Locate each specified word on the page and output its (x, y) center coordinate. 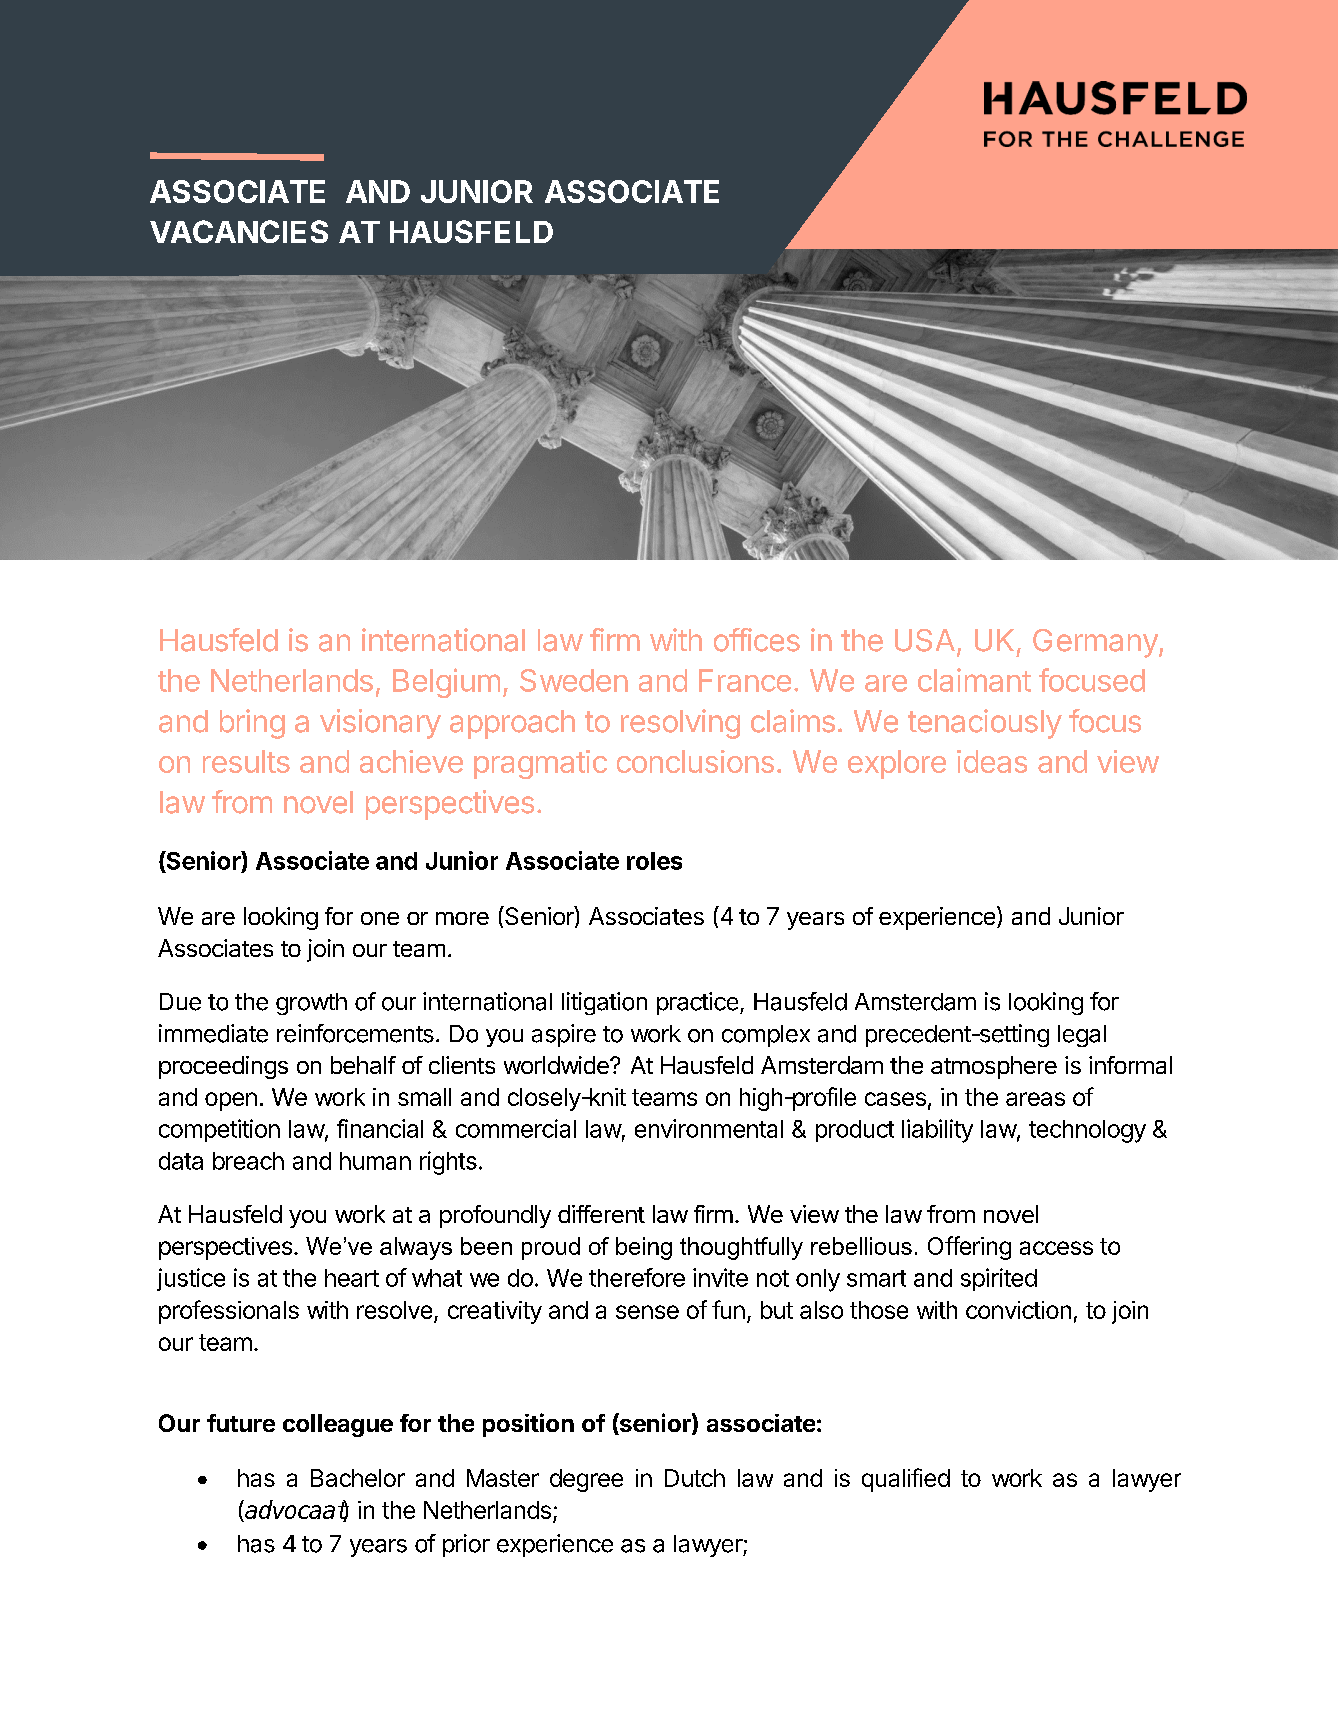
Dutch (695, 1478)
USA (925, 640)
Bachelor (358, 1478)
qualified (906, 1480)
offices (757, 640)
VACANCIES (239, 231)
